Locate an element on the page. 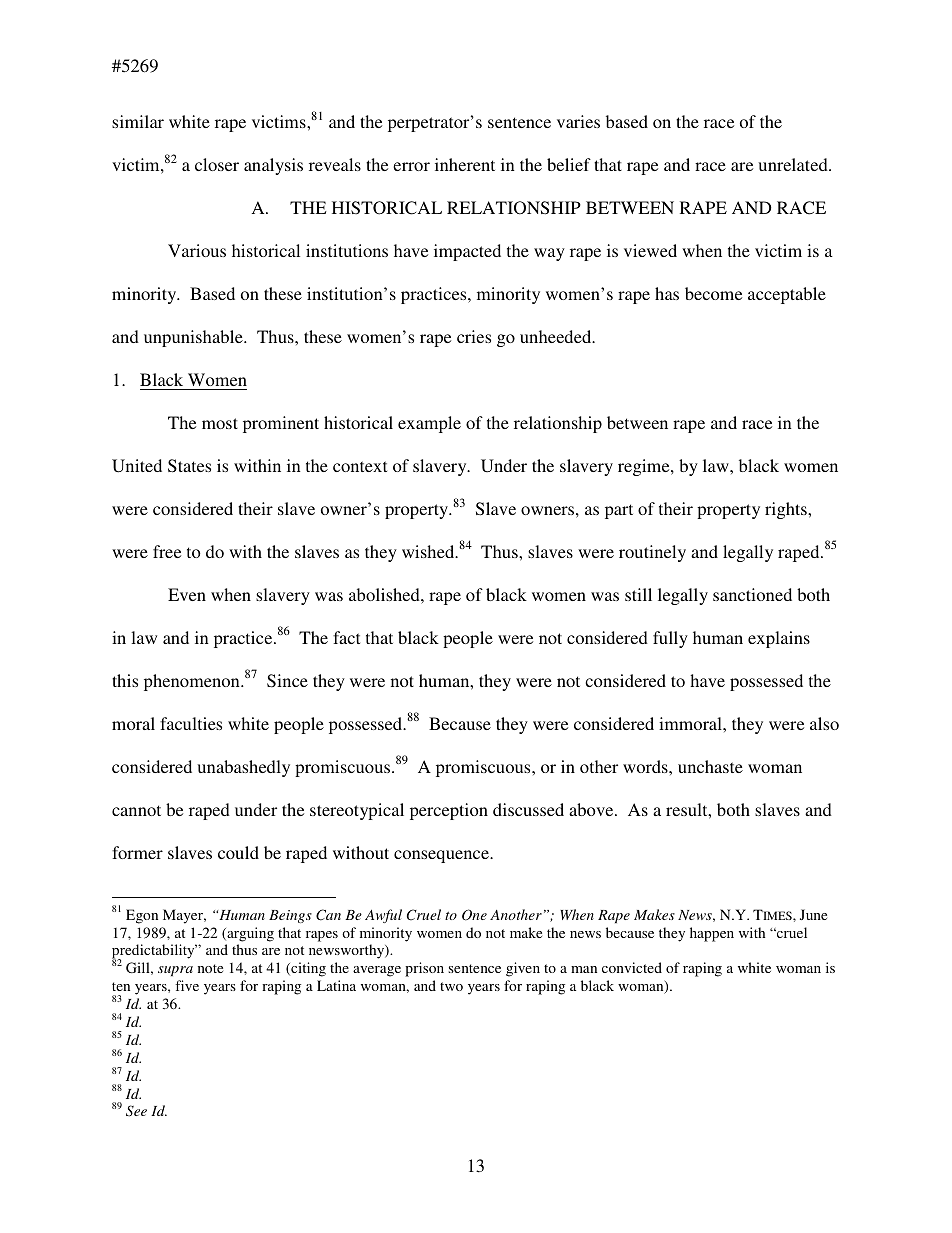 The height and width of the page is (1233, 952). fact is located at coordinates (346, 637).
